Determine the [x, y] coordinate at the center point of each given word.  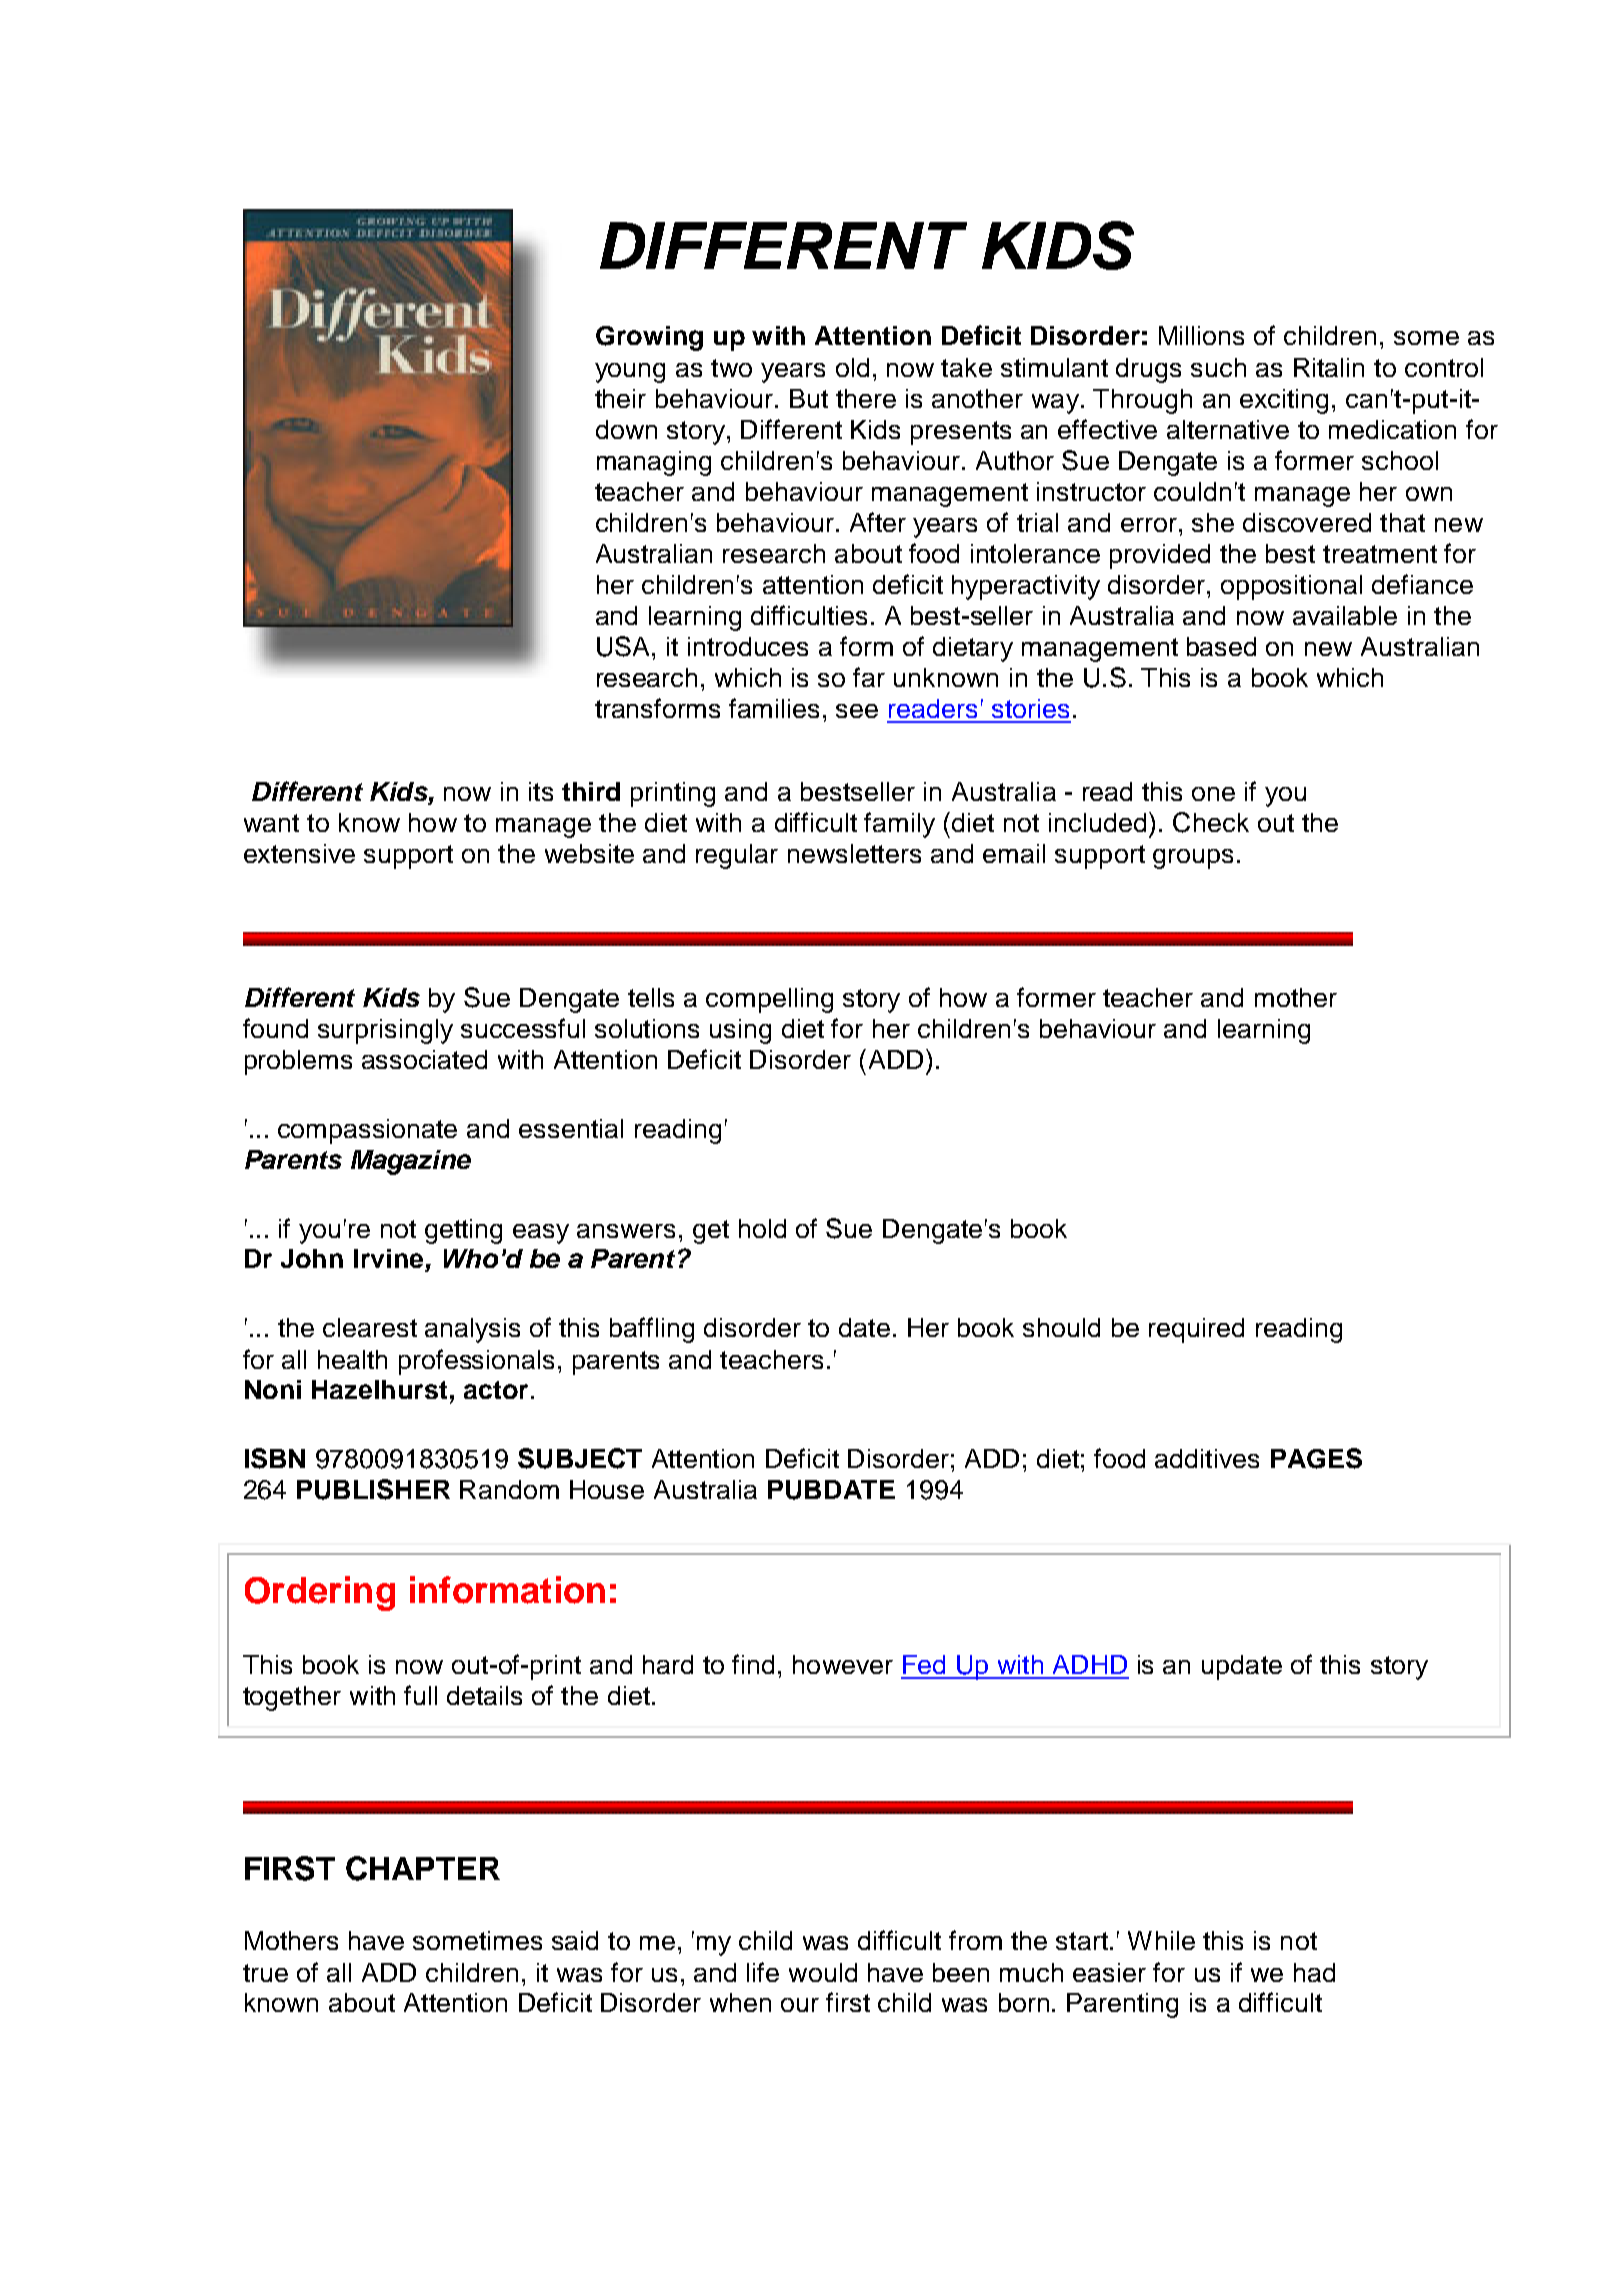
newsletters [854, 853]
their [620, 398]
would [823, 1972]
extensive [299, 853]
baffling [652, 1330]
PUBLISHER [373, 1489]
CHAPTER [423, 1868]
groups [1193, 859]
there [866, 398]
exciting [1284, 401]
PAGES [1316, 1458]
